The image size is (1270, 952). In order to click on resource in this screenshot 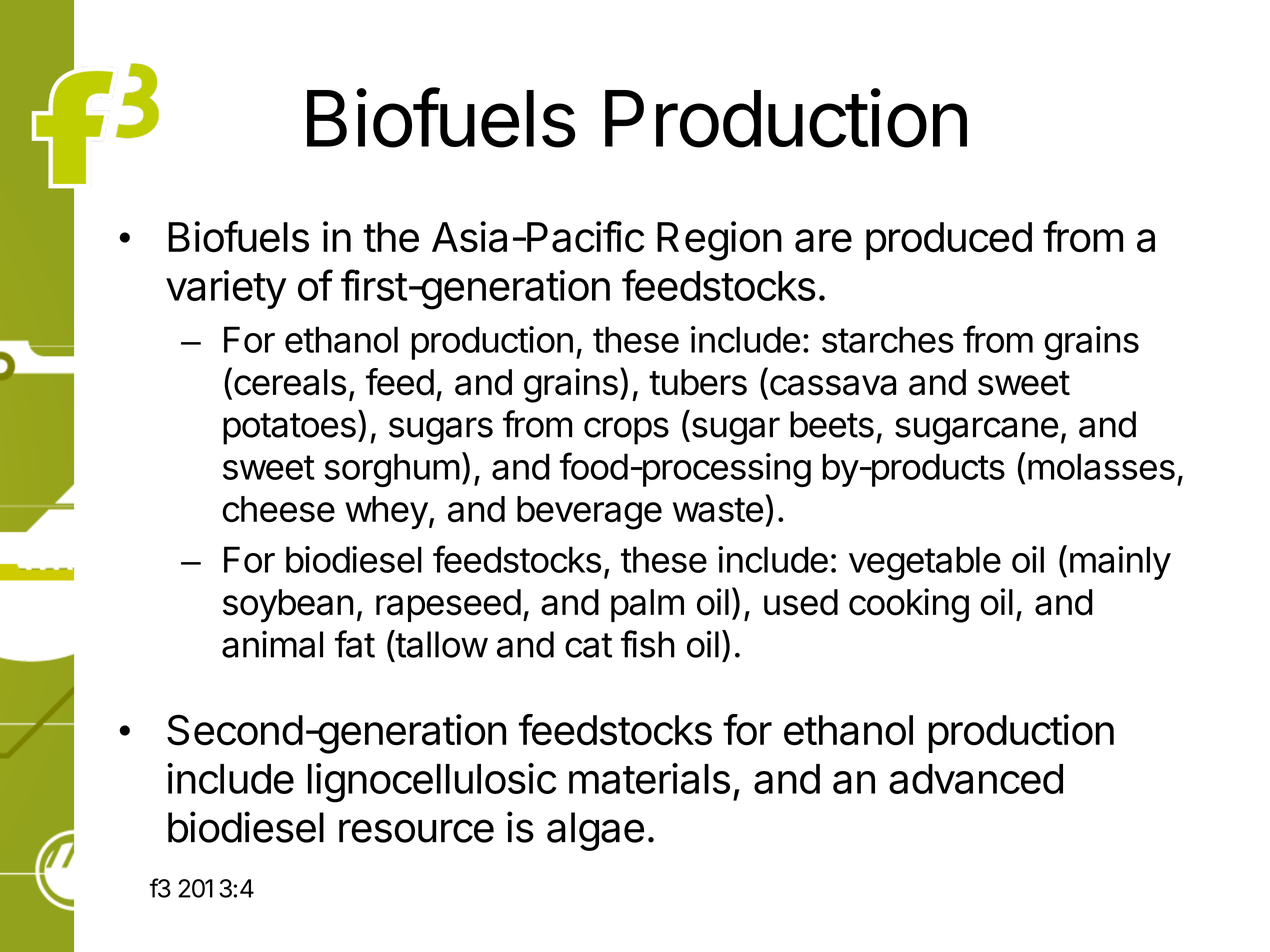, I will do `click(416, 831)`.
